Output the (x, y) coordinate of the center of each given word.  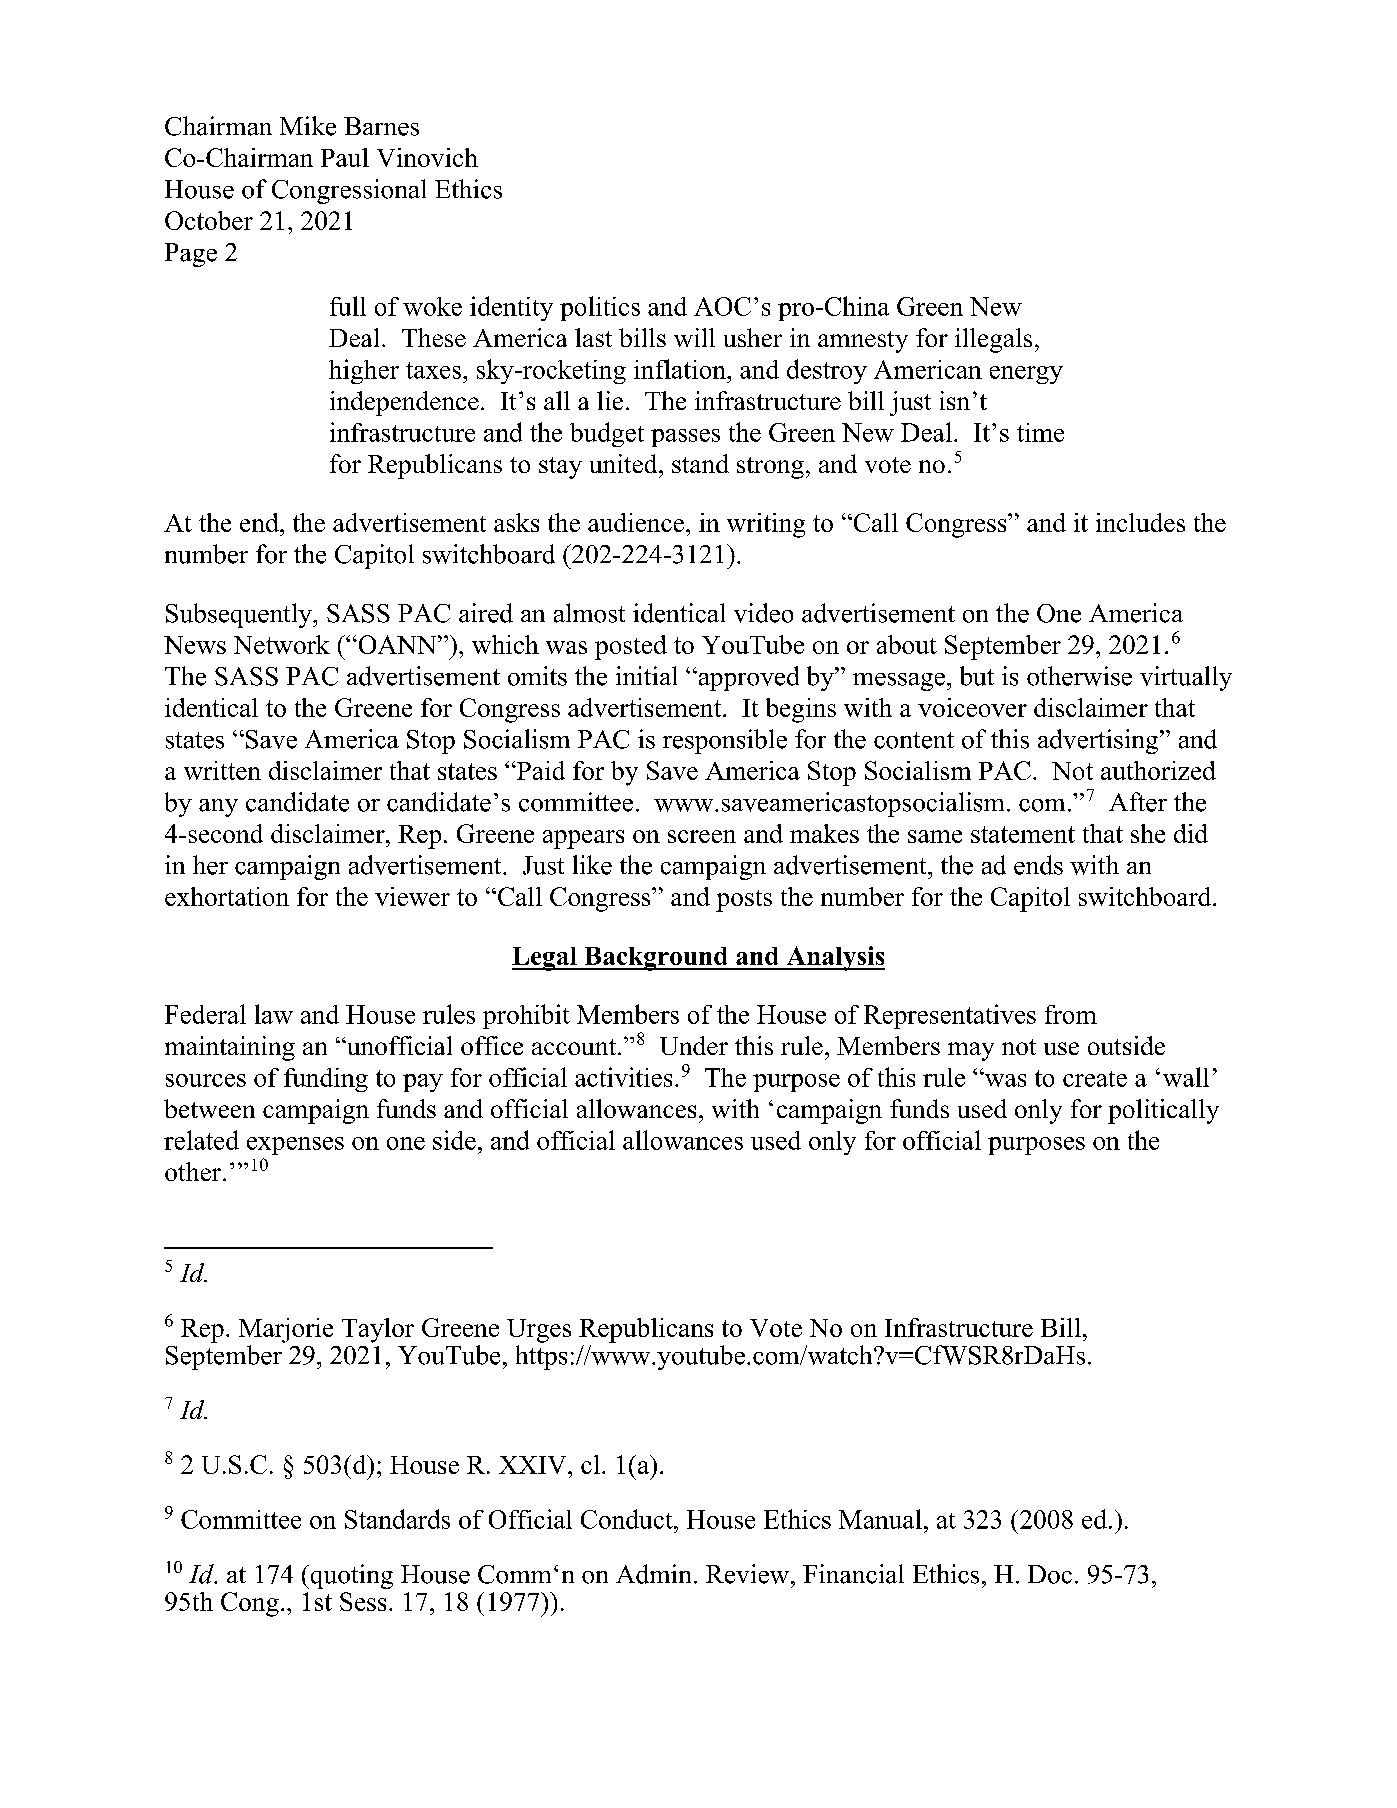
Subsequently (240, 615)
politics (600, 308)
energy (1026, 375)
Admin (653, 1574)
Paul (345, 157)
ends (1038, 865)
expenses (295, 1146)
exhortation (227, 896)
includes (1140, 522)
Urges (539, 1331)
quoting (350, 1576)
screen (702, 836)
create (1095, 1079)
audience (636, 522)
